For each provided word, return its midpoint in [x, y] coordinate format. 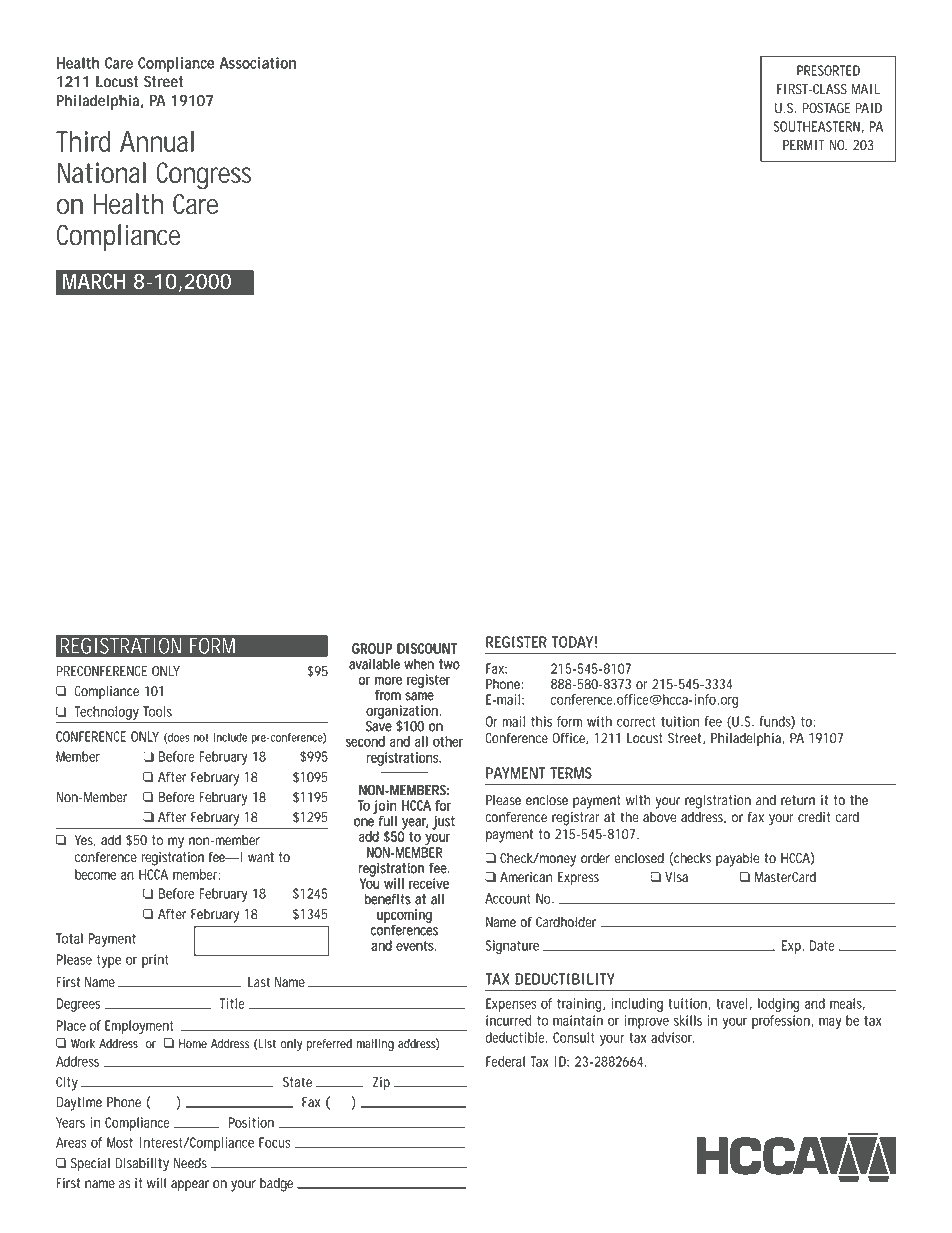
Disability [142, 1165]
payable [738, 860]
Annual [157, 141]
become [95, 874]
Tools [157, 711]
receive [429, 883]
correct [636, 722]
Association [258, 63]
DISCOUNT [427, 648]
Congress [203, 176]
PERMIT [804, 145]
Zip [381, 1083]
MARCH [94, 281]
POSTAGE [826, 108]
